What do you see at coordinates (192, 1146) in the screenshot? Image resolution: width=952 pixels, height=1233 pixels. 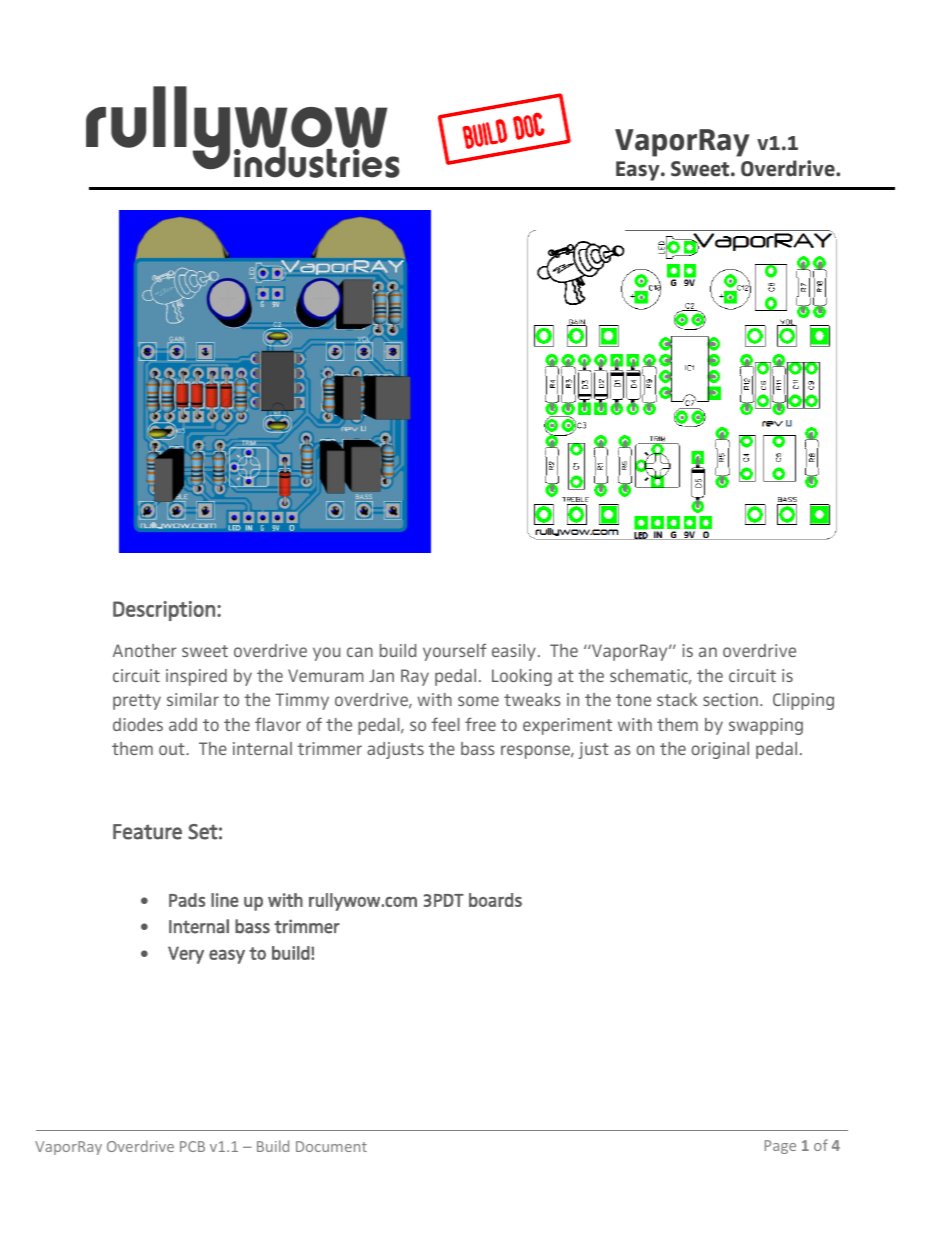 I see `PCB` at bounding box center [192, 1146].
